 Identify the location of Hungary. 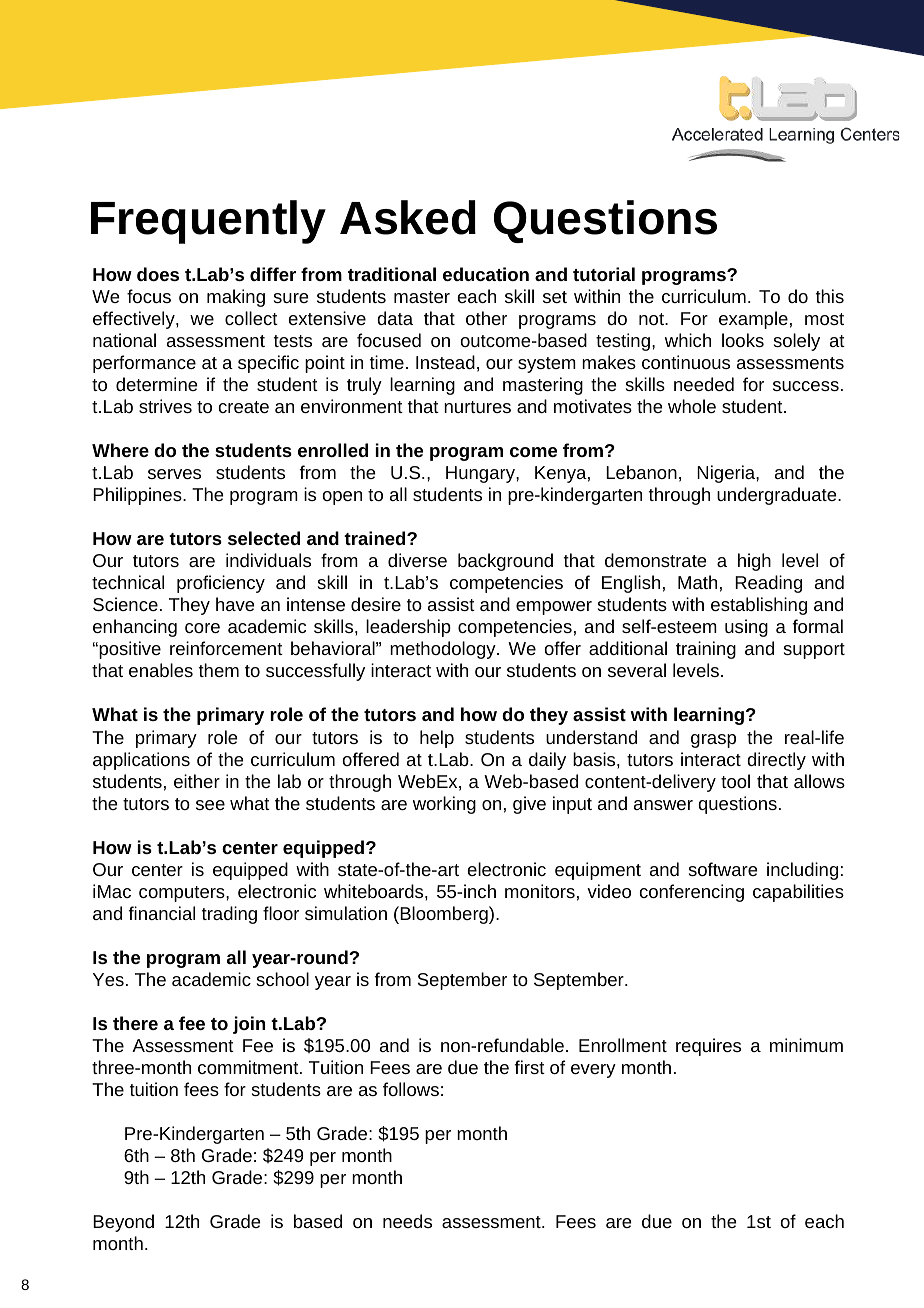
(481, 474).
